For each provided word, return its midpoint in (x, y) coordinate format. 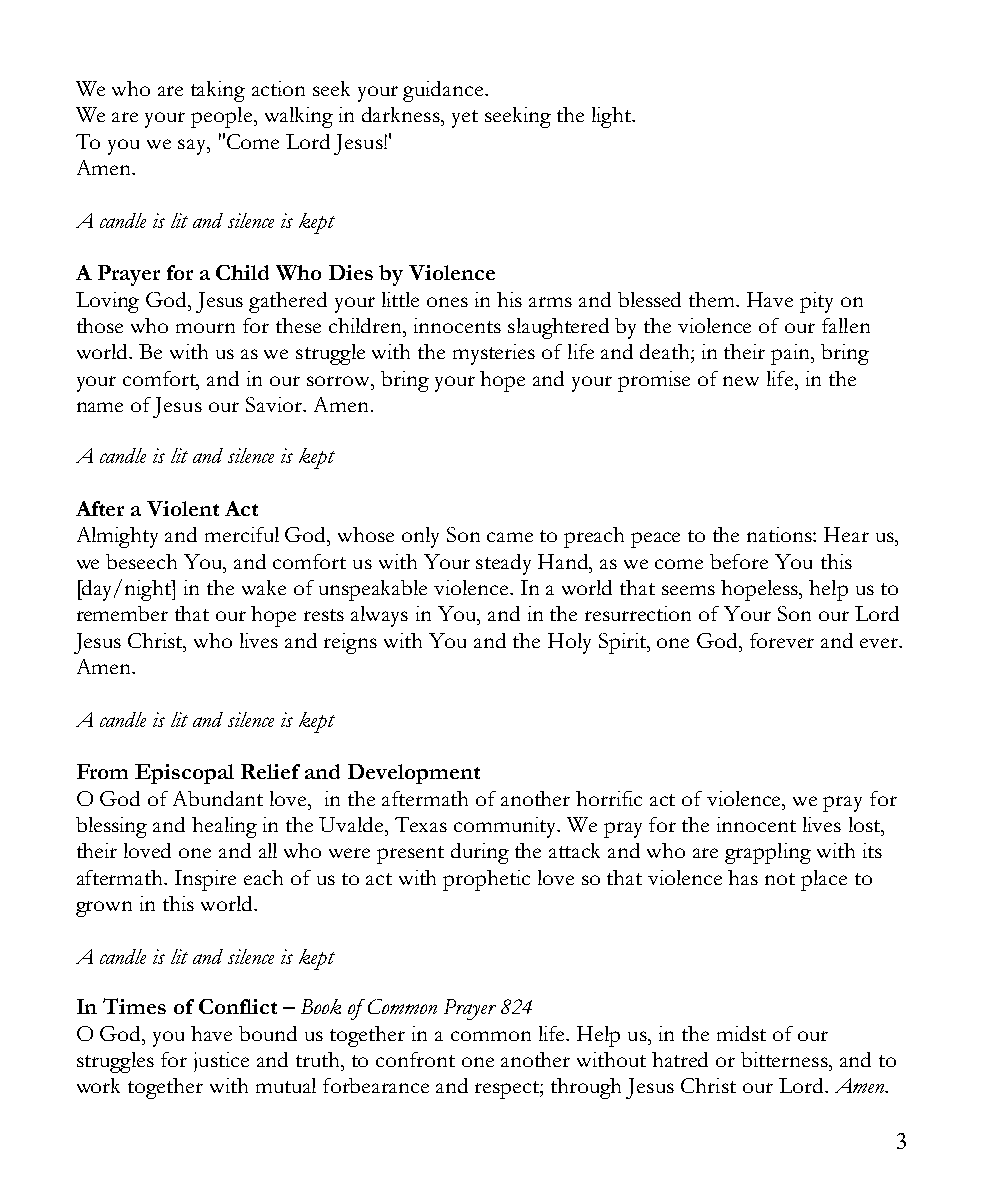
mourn (205, 328)
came (510, 537)
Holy (569, 643)
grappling (768, 853)
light (612, 117)
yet (465, 119)
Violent (183, 508)
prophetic (486, 880)
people (223, 117)
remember (122, 613)
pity (816, 302)
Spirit (624, 643)
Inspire (205, 880)
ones (447, 302)
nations (780, 534)
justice (221, 1062)
